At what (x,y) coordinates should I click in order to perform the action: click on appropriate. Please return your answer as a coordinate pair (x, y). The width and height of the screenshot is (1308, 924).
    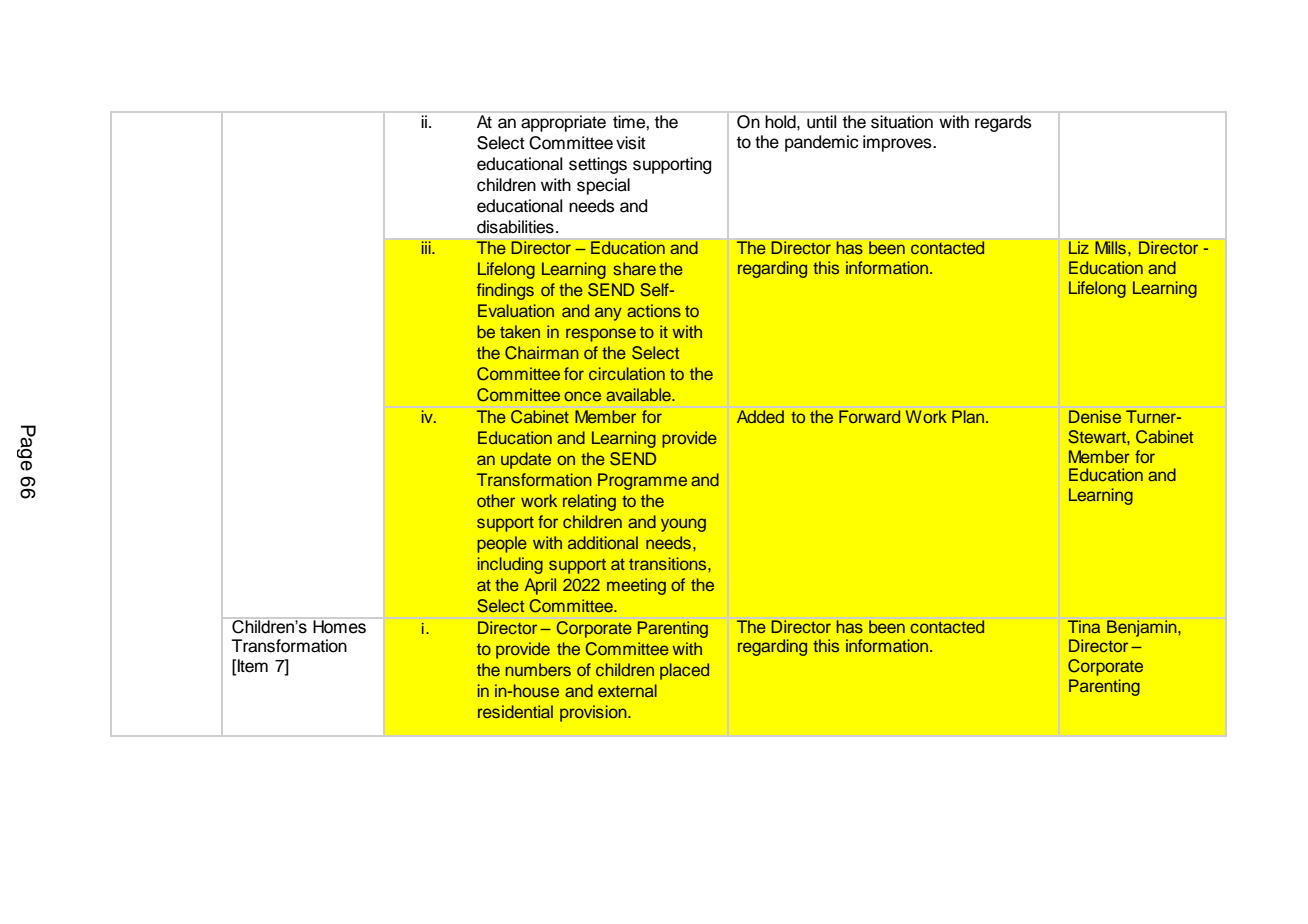
    Looking at the image, I should click on (563, 123).
